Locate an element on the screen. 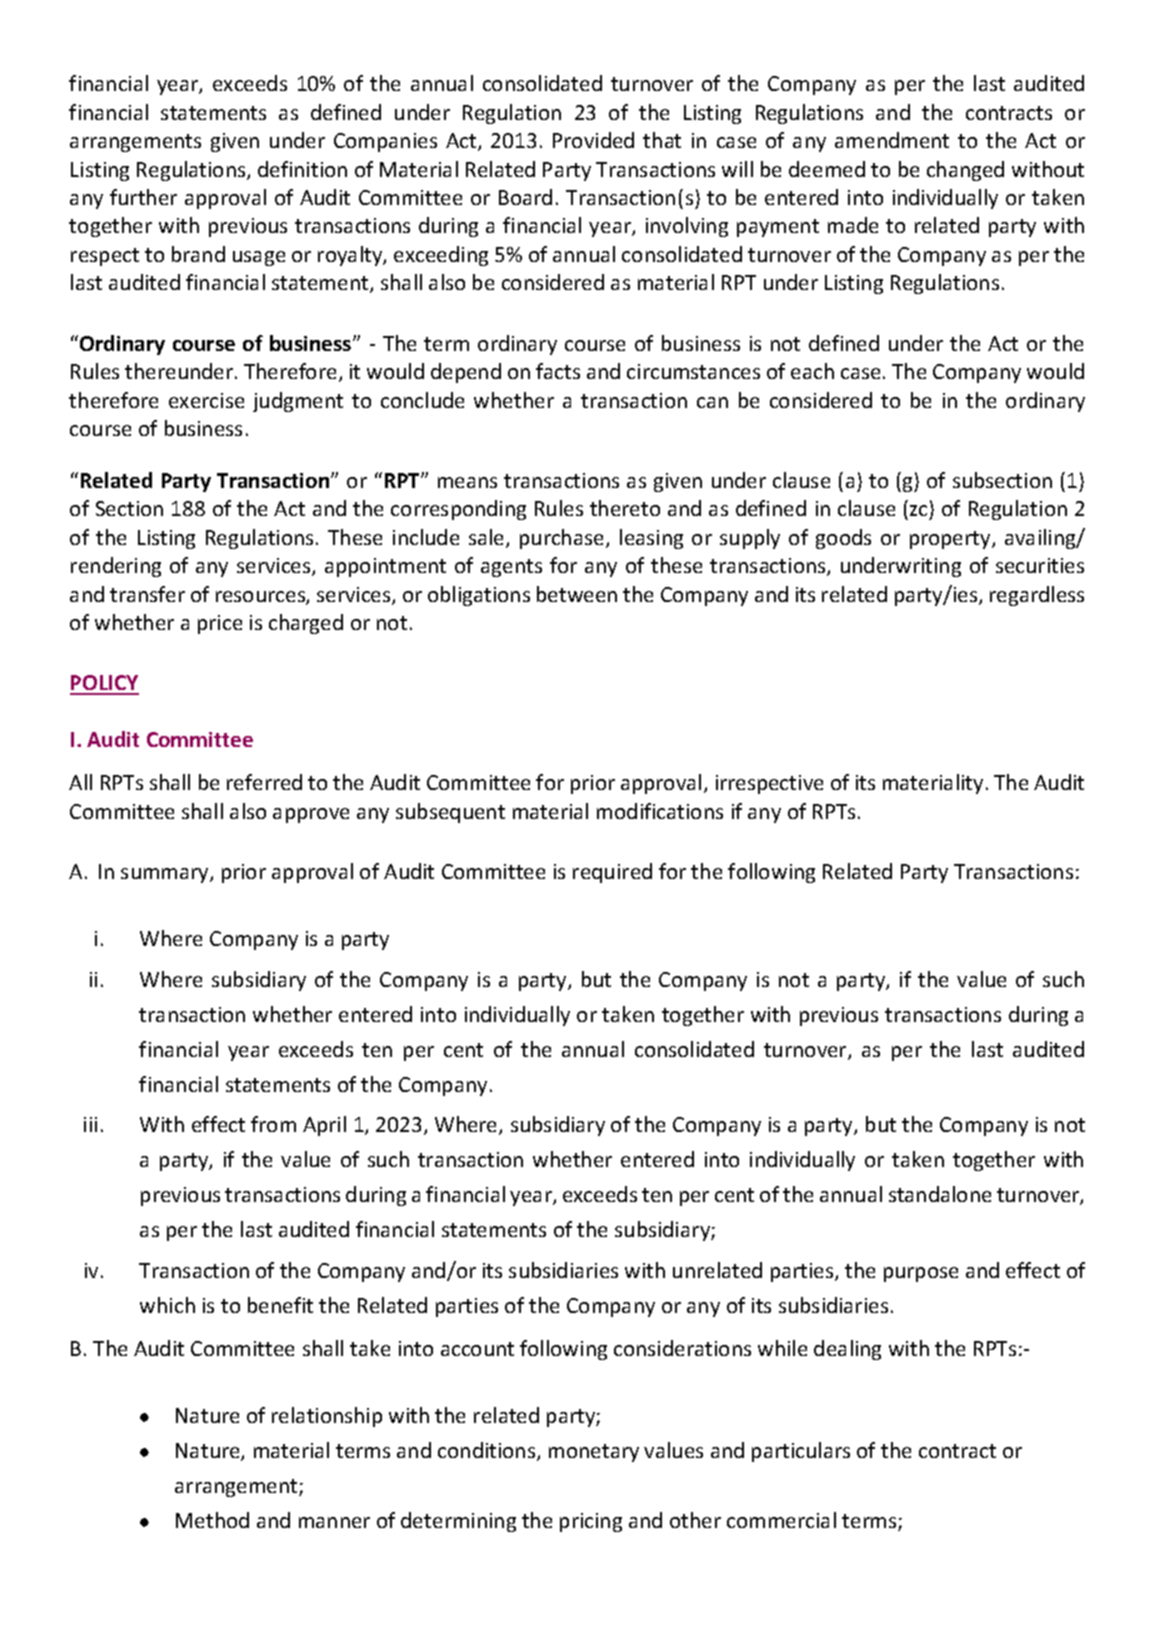 The image size is (1156, 1634). standalone is located at coordinates (940, 1194).
